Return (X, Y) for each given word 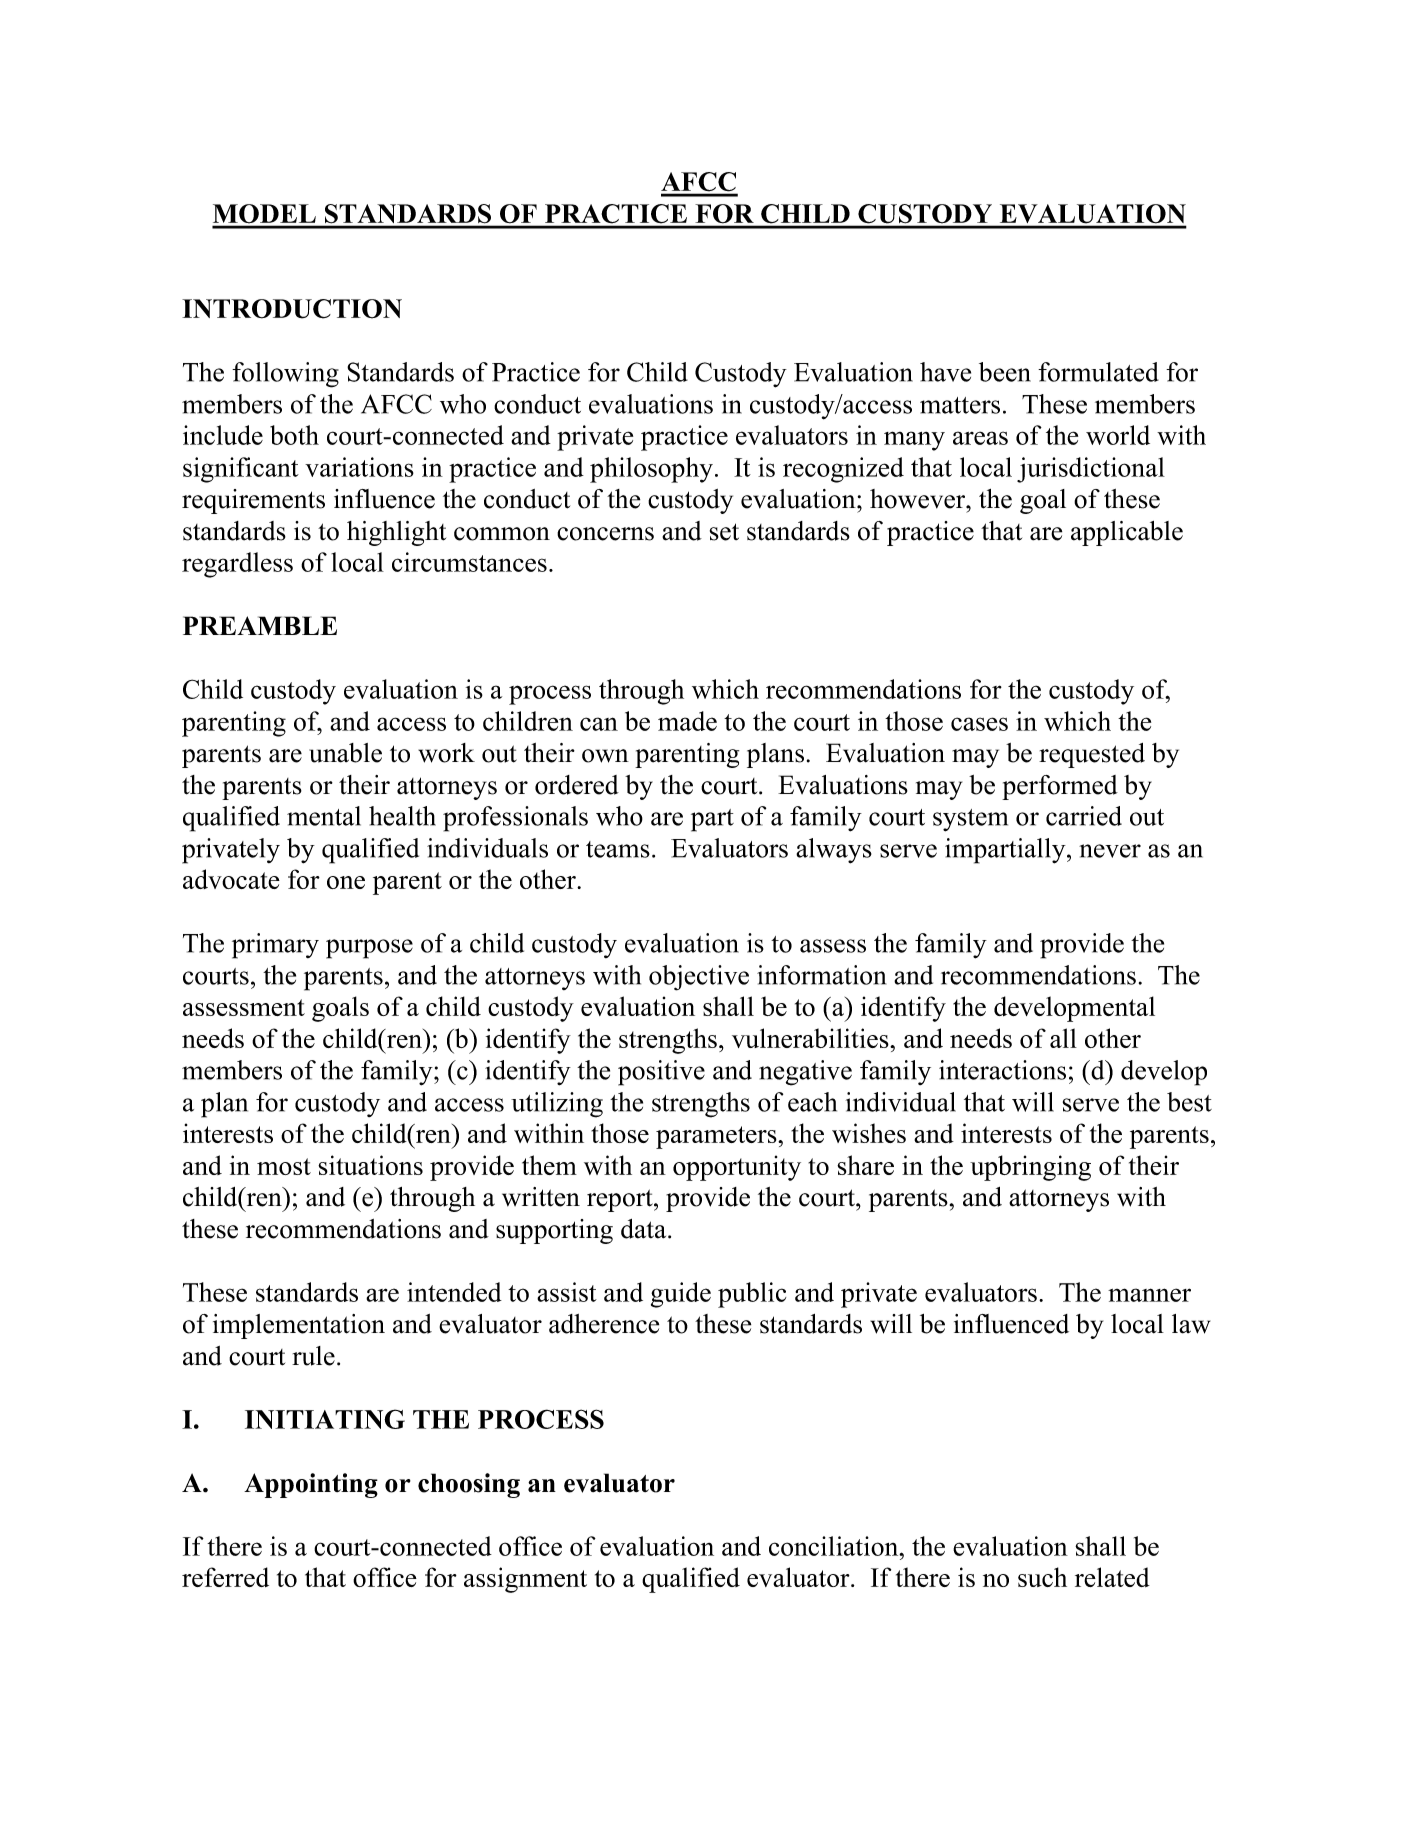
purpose (369, 949)
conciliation (835, 1546)
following (285, 375)
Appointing (311, 1485)
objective (699, 978)
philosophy (651, 470)
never (1110, 851)
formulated (1098, 372)
